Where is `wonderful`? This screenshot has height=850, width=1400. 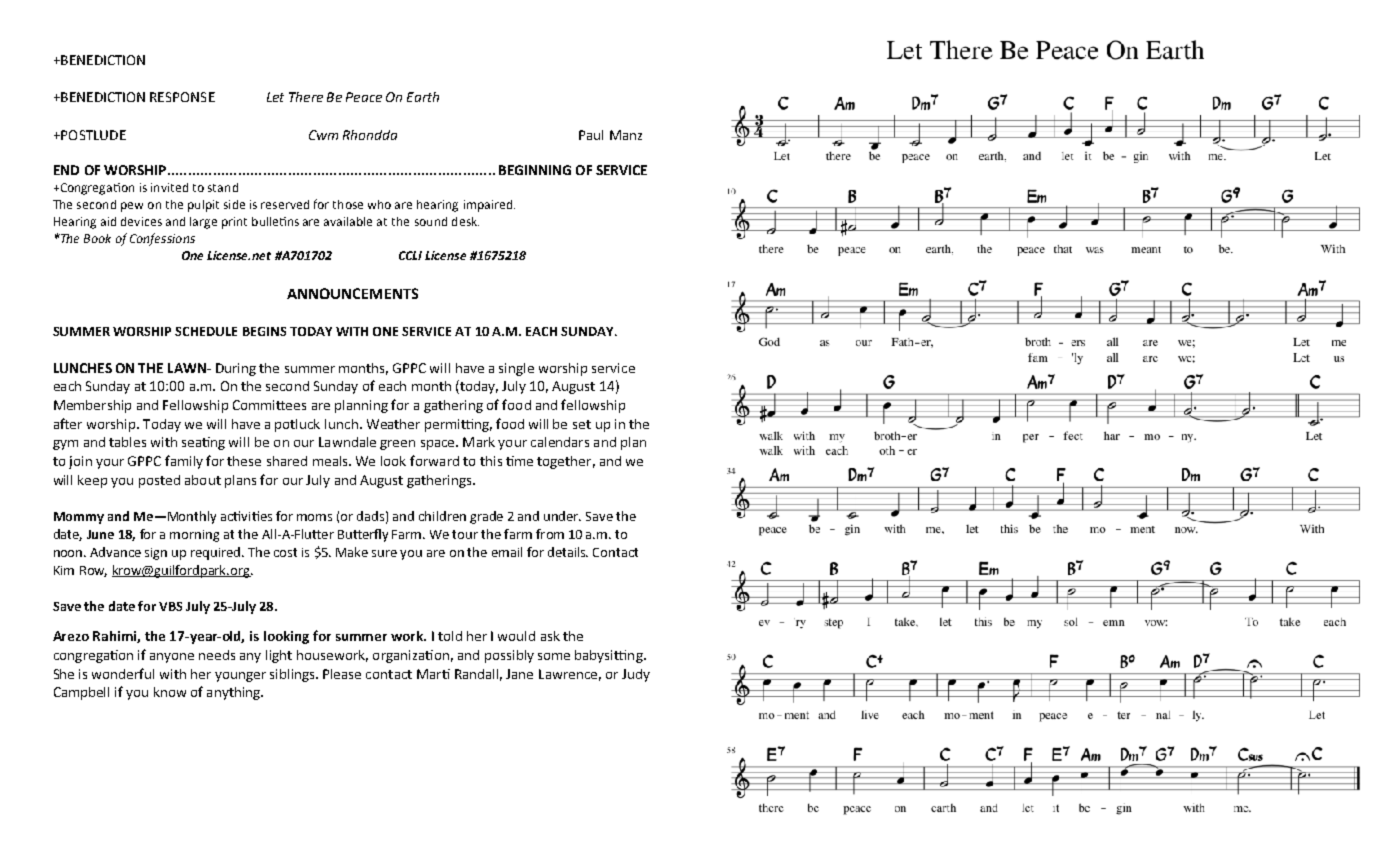
wonderful is located at coordinates (123, 673).
